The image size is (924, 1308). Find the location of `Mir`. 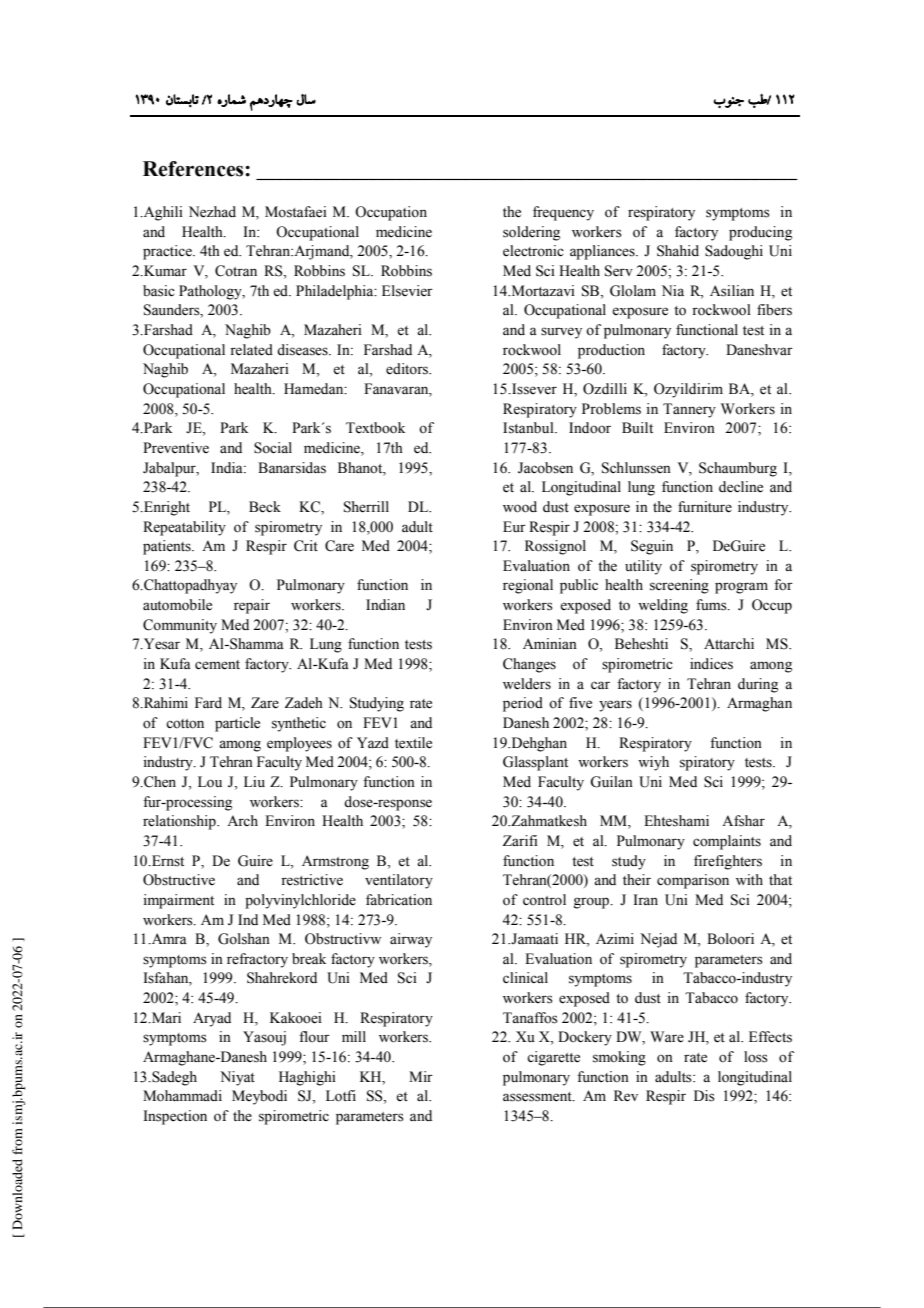

Mir is located at coordinates (421, 1076).
